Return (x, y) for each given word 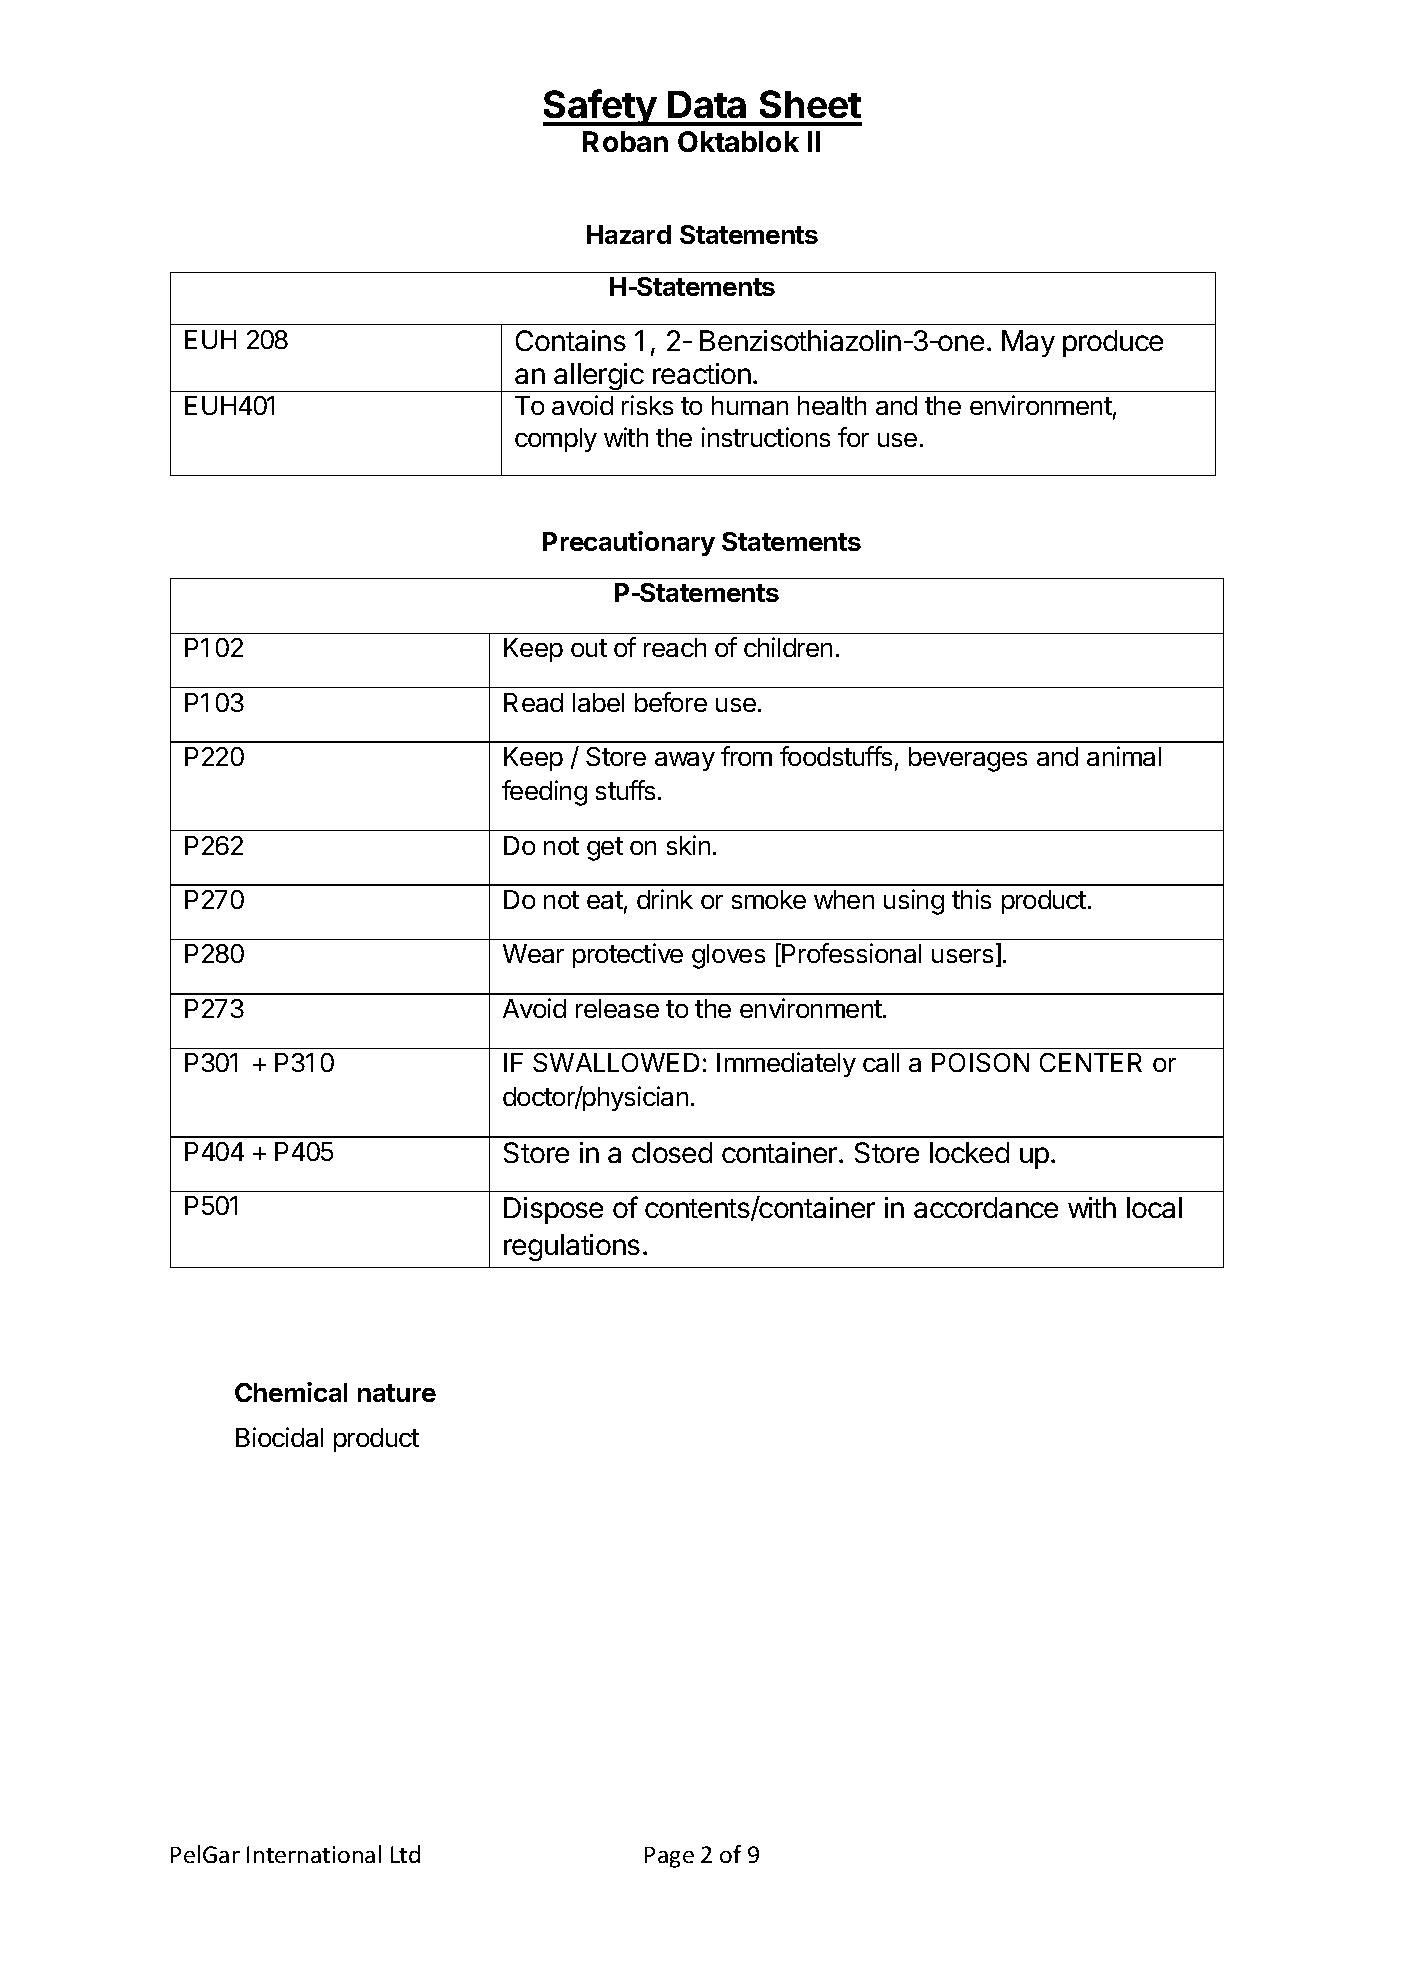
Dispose (553, 1210)
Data (707, 104)
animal (1124, 756)
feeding (544, 793)
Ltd (405, 1854)
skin (688, 845)
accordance (986, 1207)
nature (397, 1393)
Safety (600, 107)
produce (1113, 343)
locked (969, 1152)
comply (556, 440)
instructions (766, 437)
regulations (572, 1247)
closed (672, 1152)
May (1028, 343)
